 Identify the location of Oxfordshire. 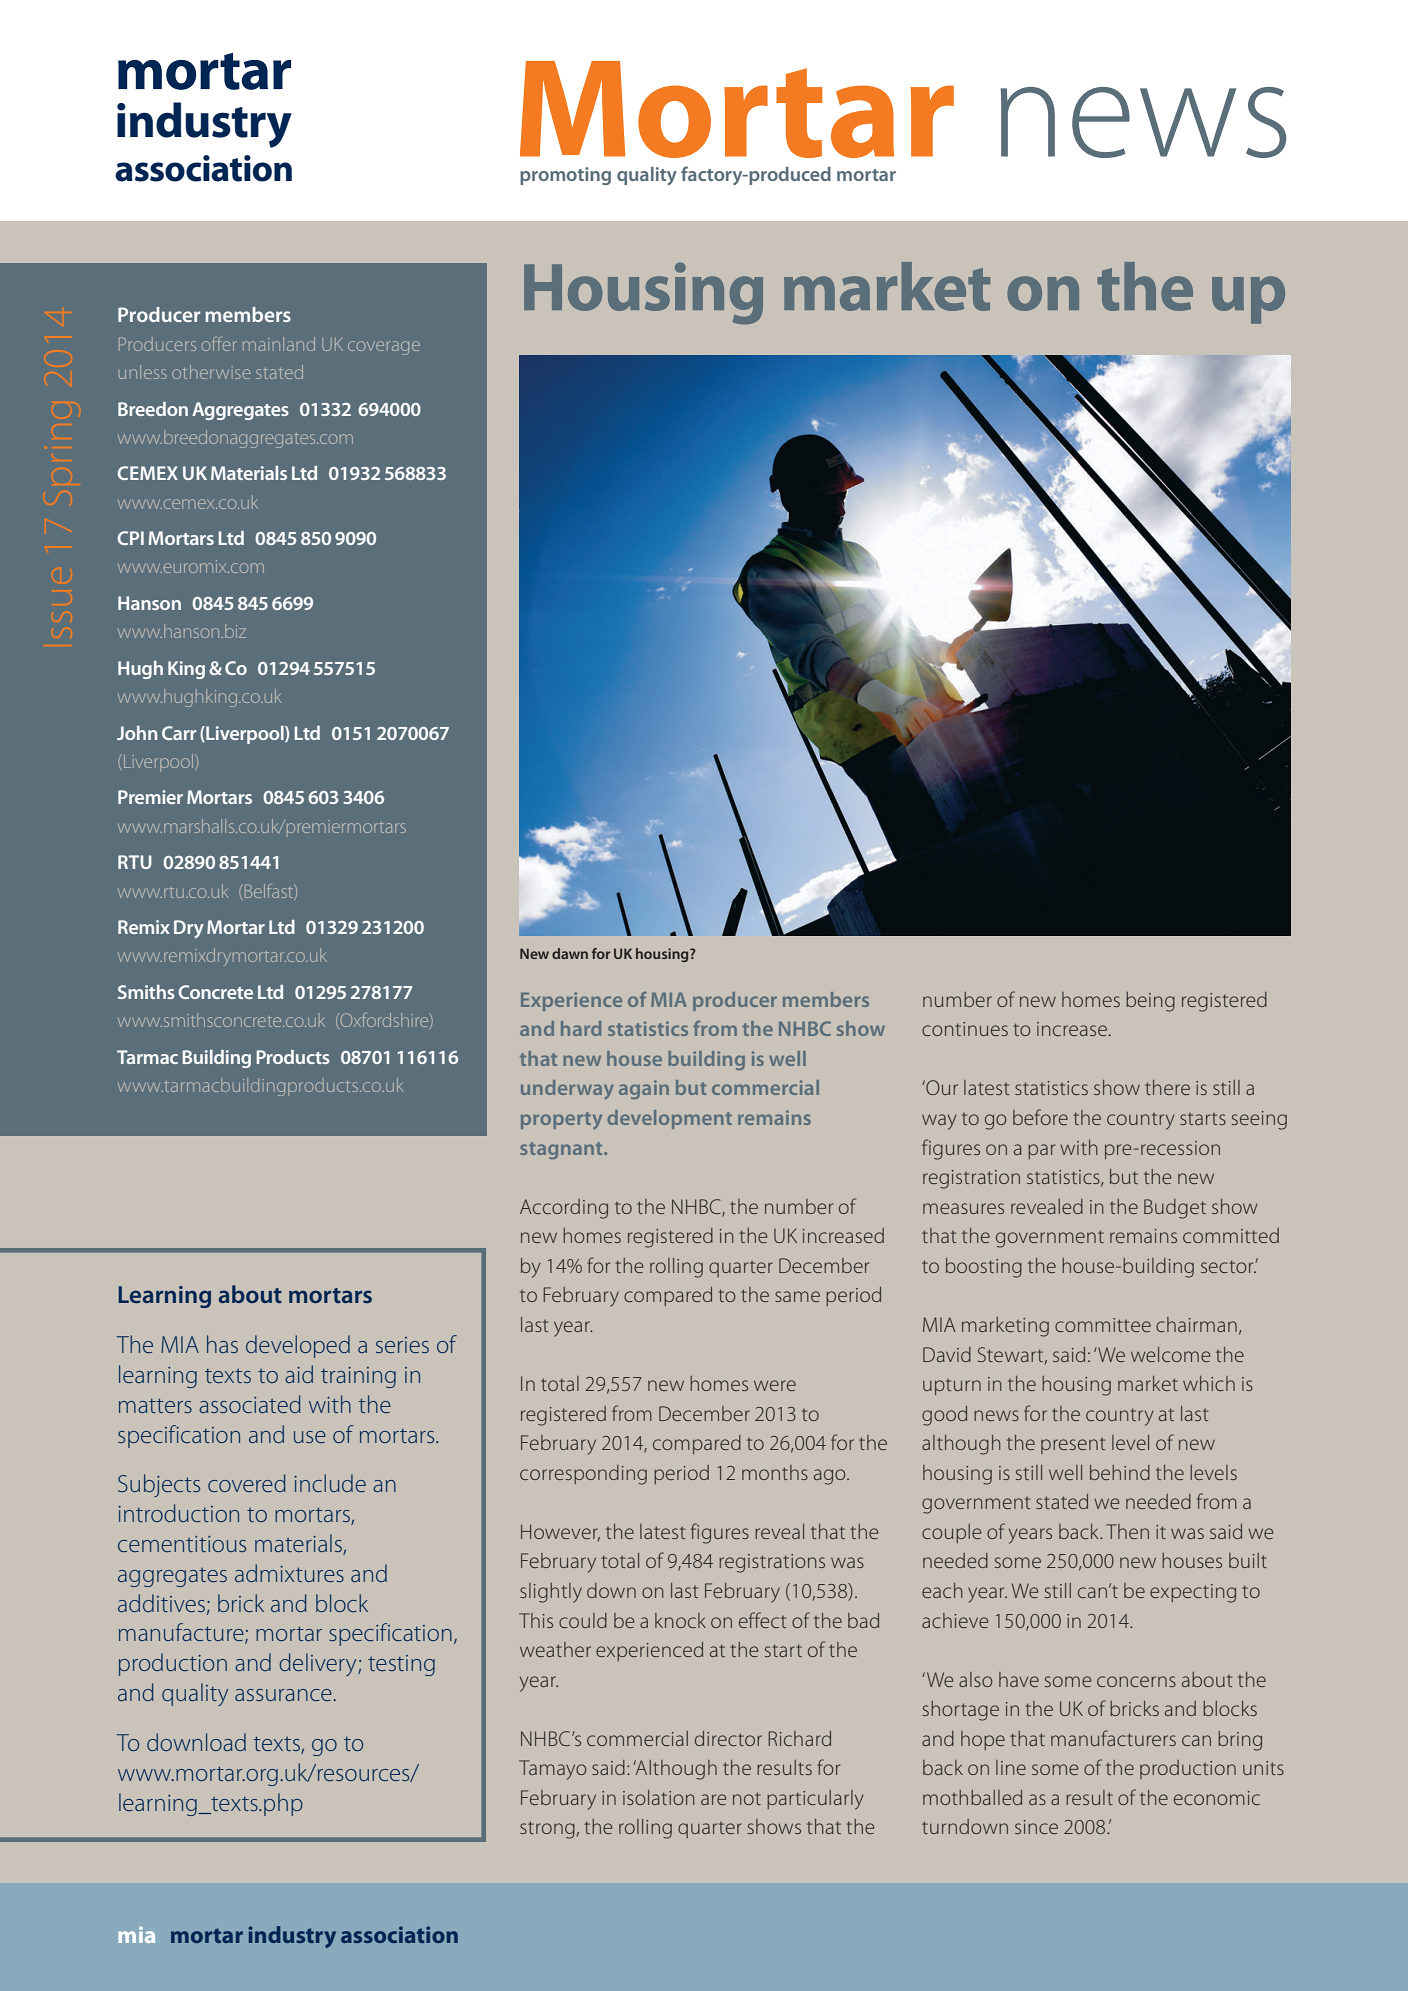
(384, 1021).
